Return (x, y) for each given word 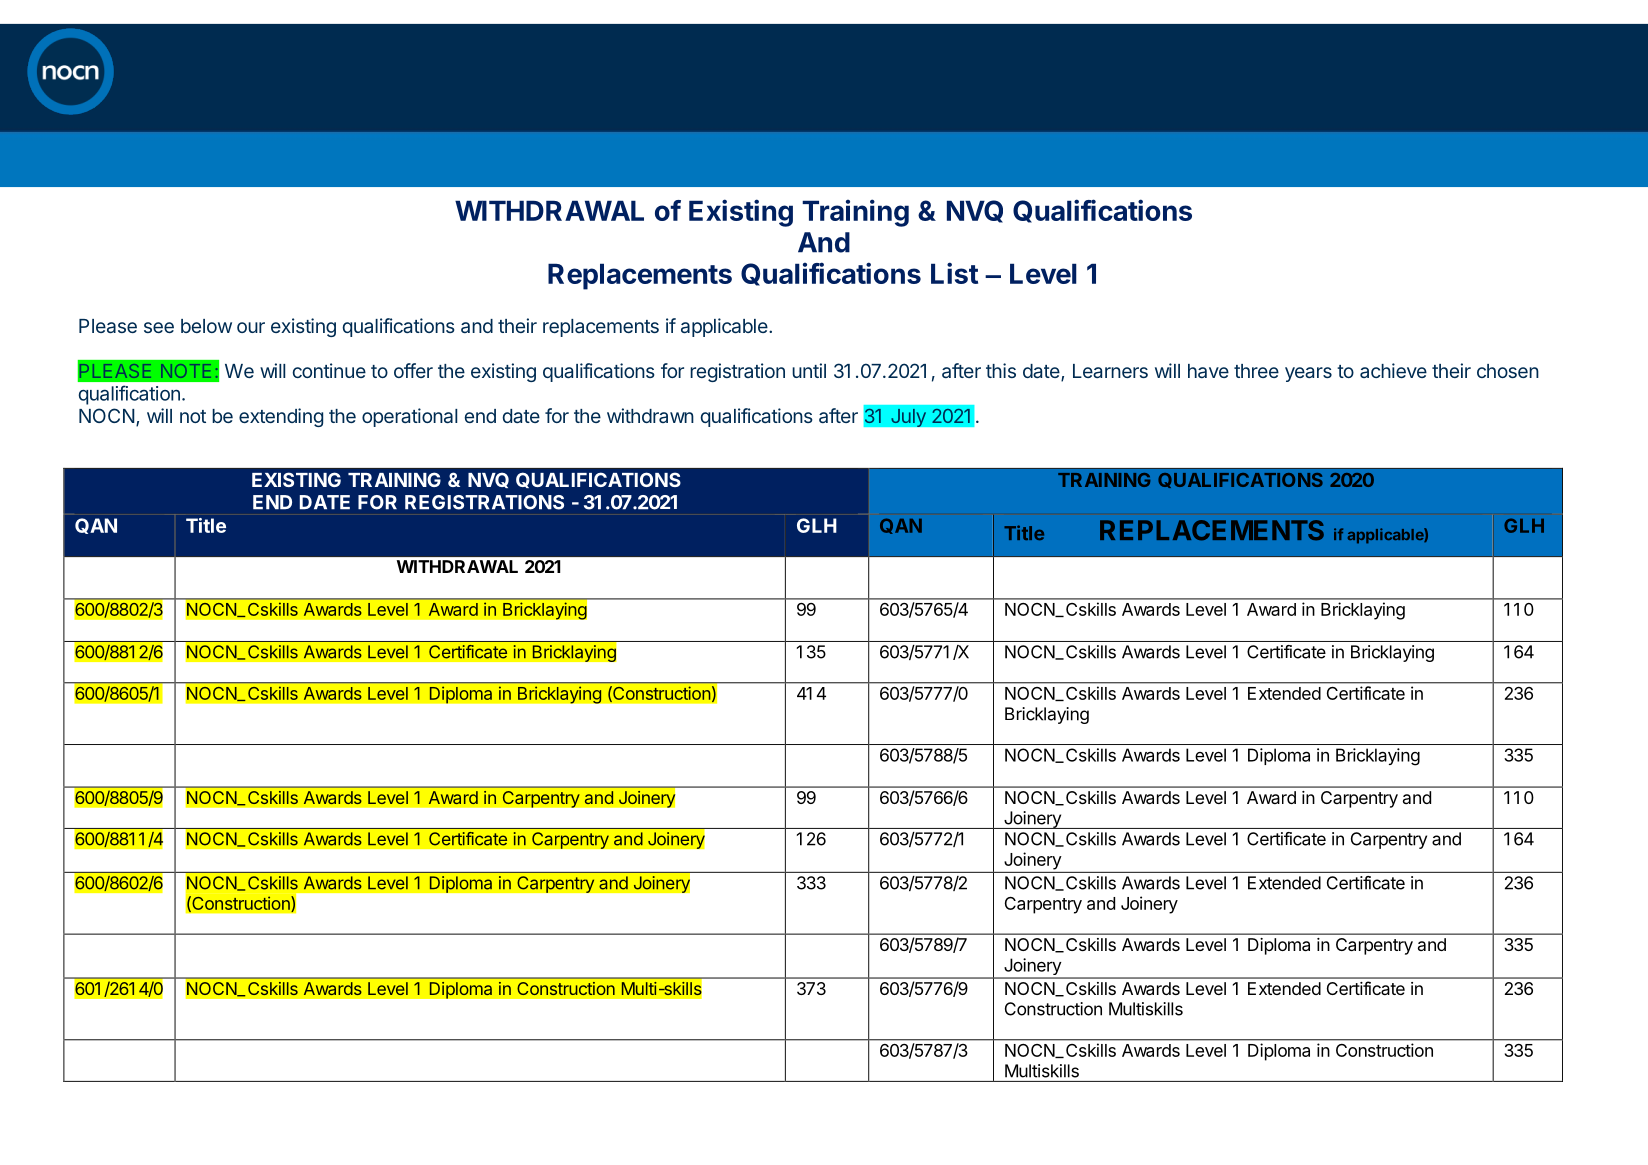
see (159, 327)
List (954, 273)
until (809, 370)
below (206, 326)
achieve (1393, 370)
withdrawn (650, 415)
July (908, 417)
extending (281, 417)
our (251, 327)
